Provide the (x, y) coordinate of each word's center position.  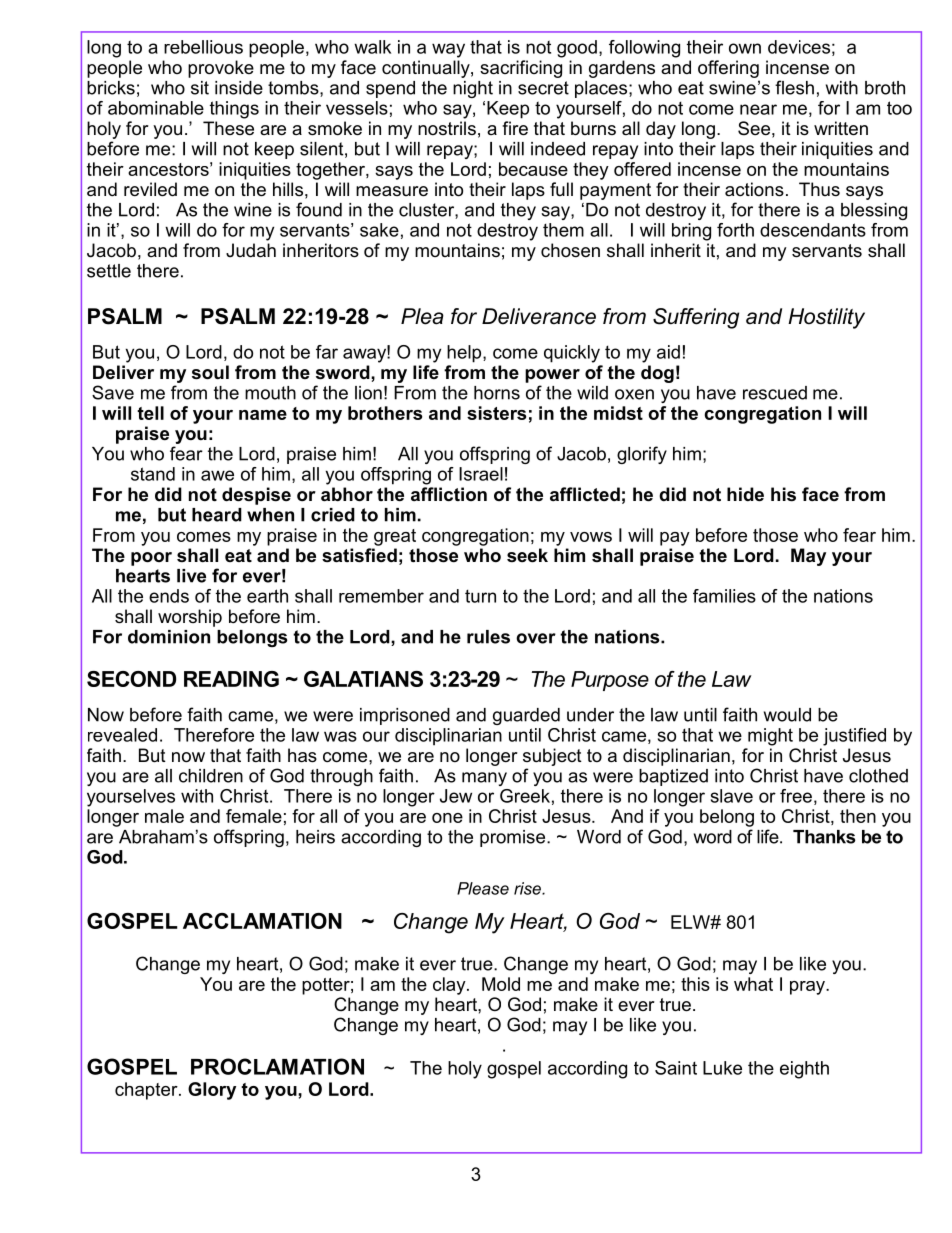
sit (200, 88)
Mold (501, 984)
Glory (212, 1091)
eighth (804, 1070)
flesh (794, 87)
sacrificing (521, 69)
